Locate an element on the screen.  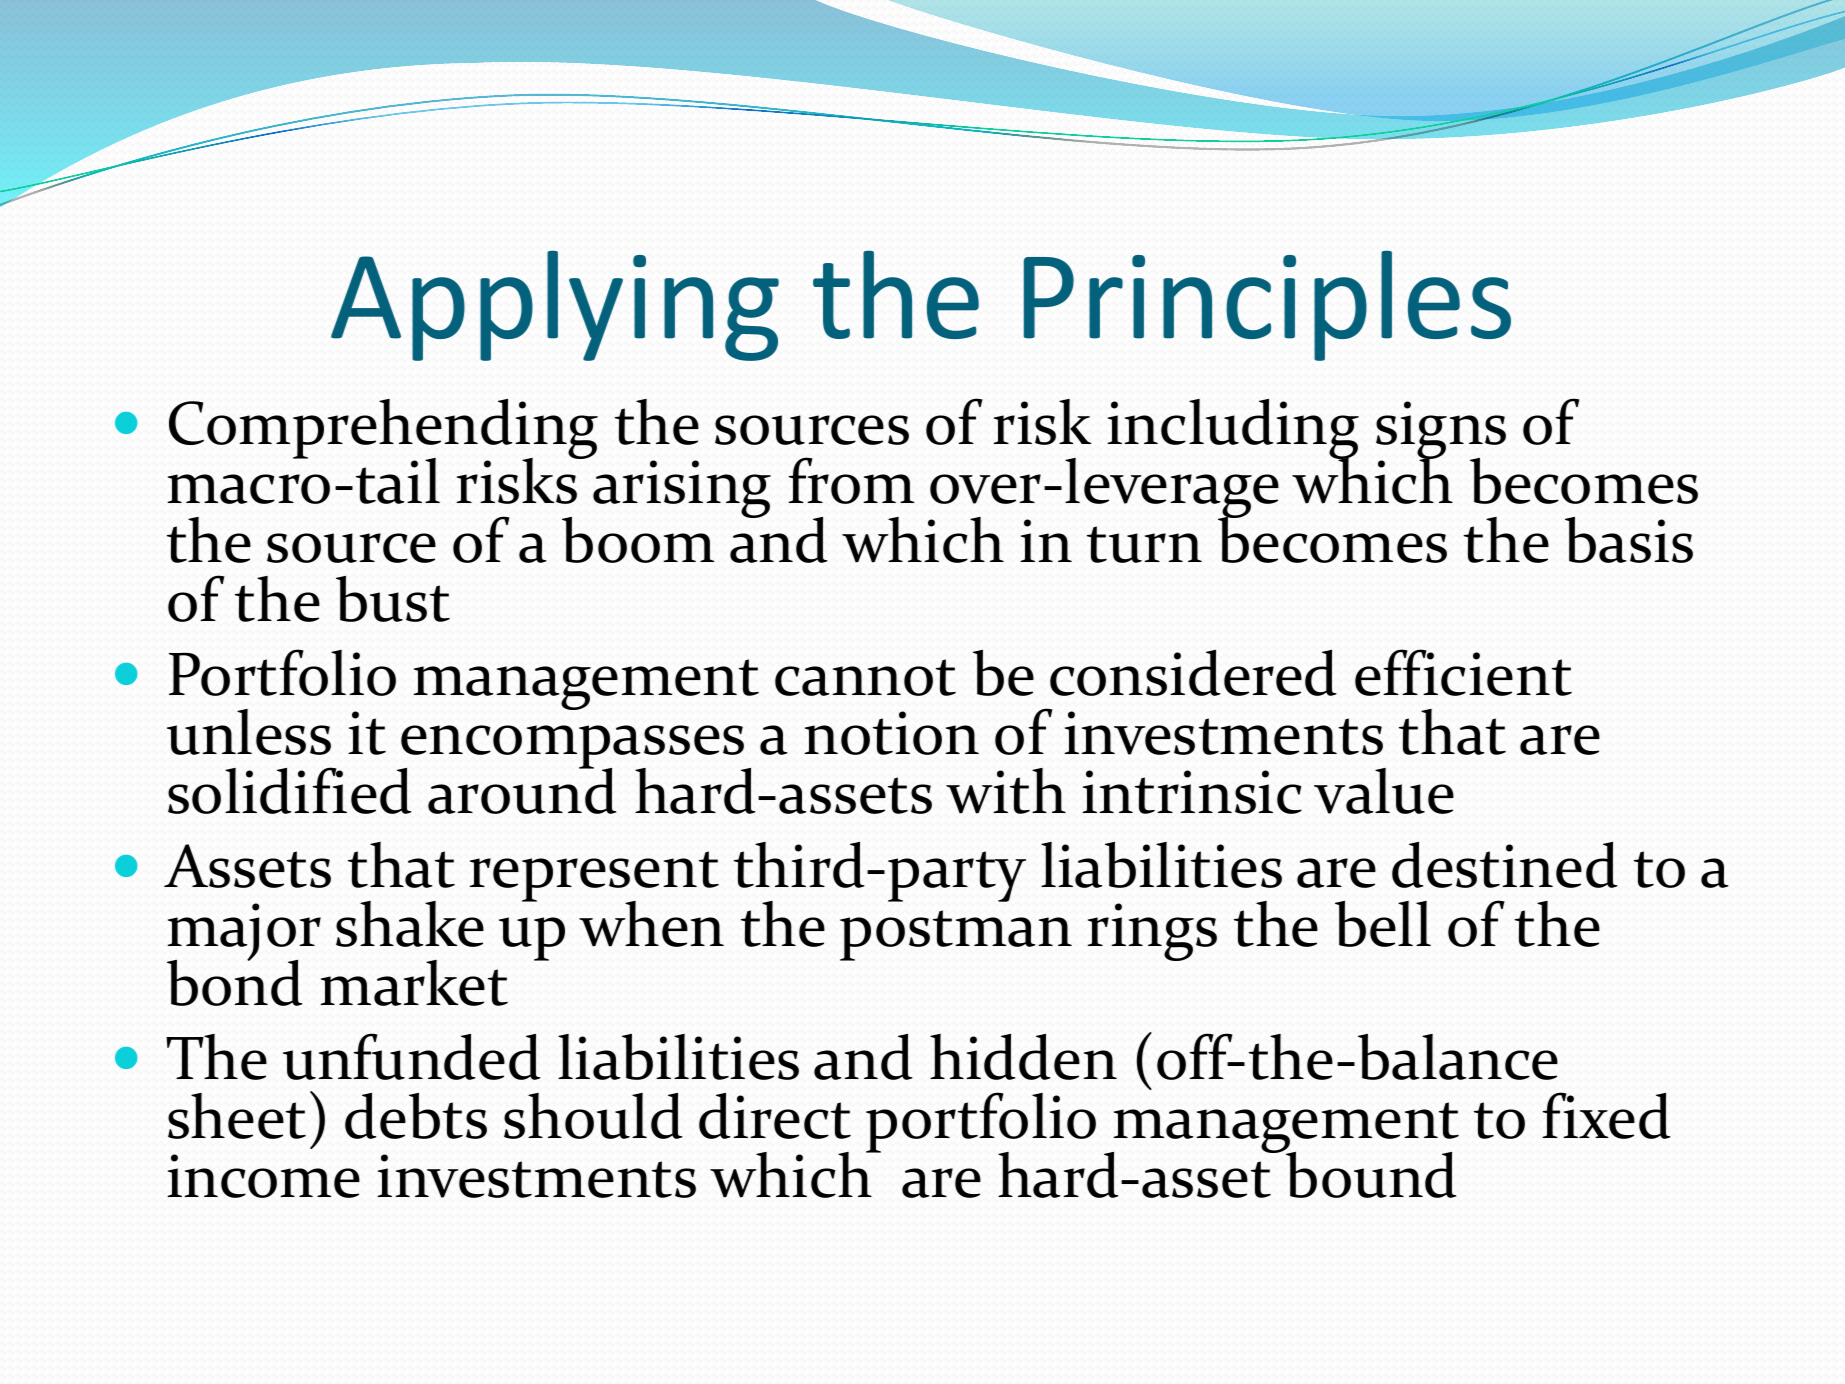
Principles is located at coordinates (1267, 305).
